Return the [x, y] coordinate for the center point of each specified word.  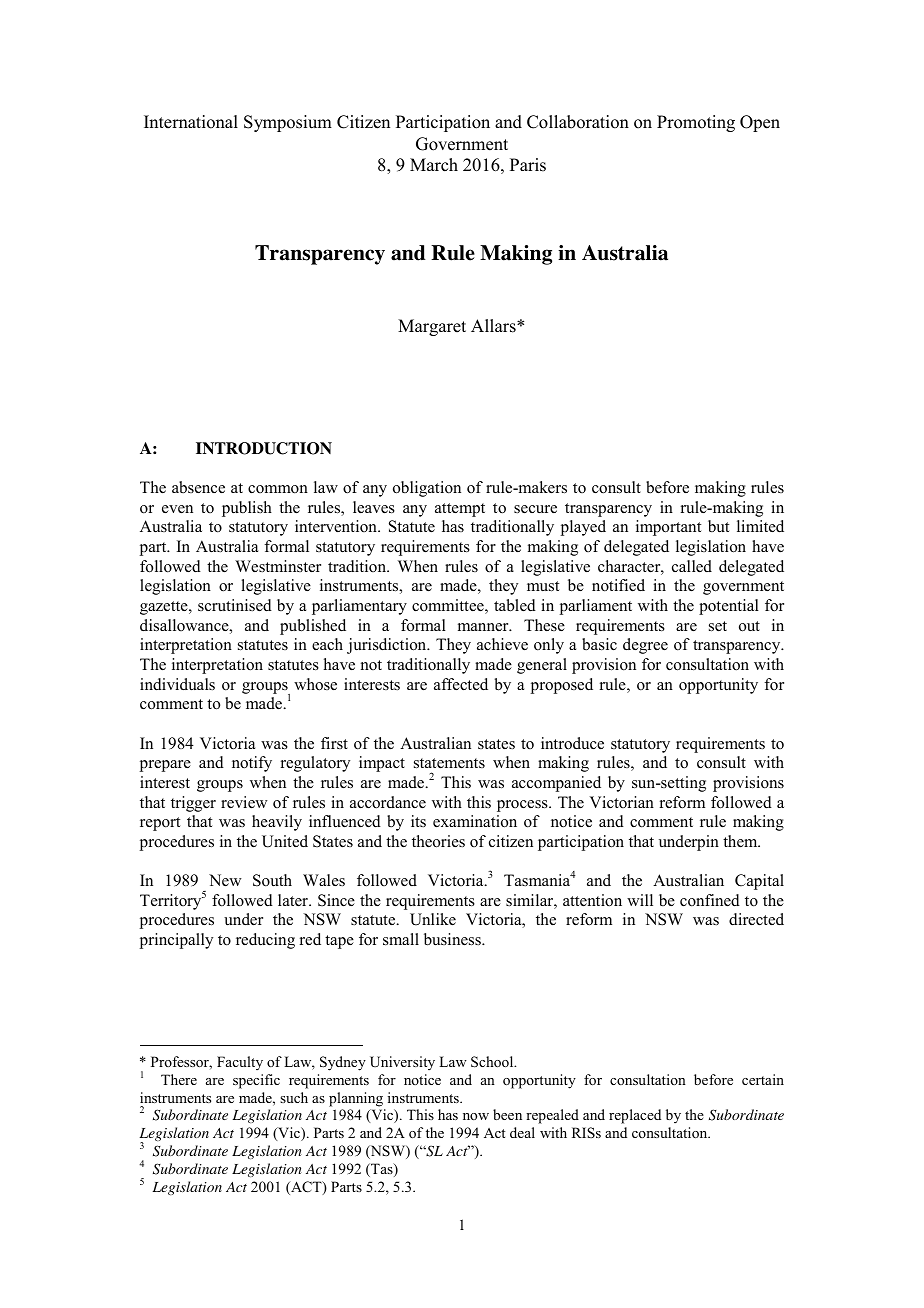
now [476, 1116]
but [718, 526]
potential [729, 607]
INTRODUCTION [264, 448]
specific [256, 1081]
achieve [502, 644]
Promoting [696, 123]
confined [710, 900]
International [191, 122]
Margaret [432, 327]
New [225, 880]
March [434, 165]
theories [438, 841]
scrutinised [235, 605]
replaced [635, 1116]
